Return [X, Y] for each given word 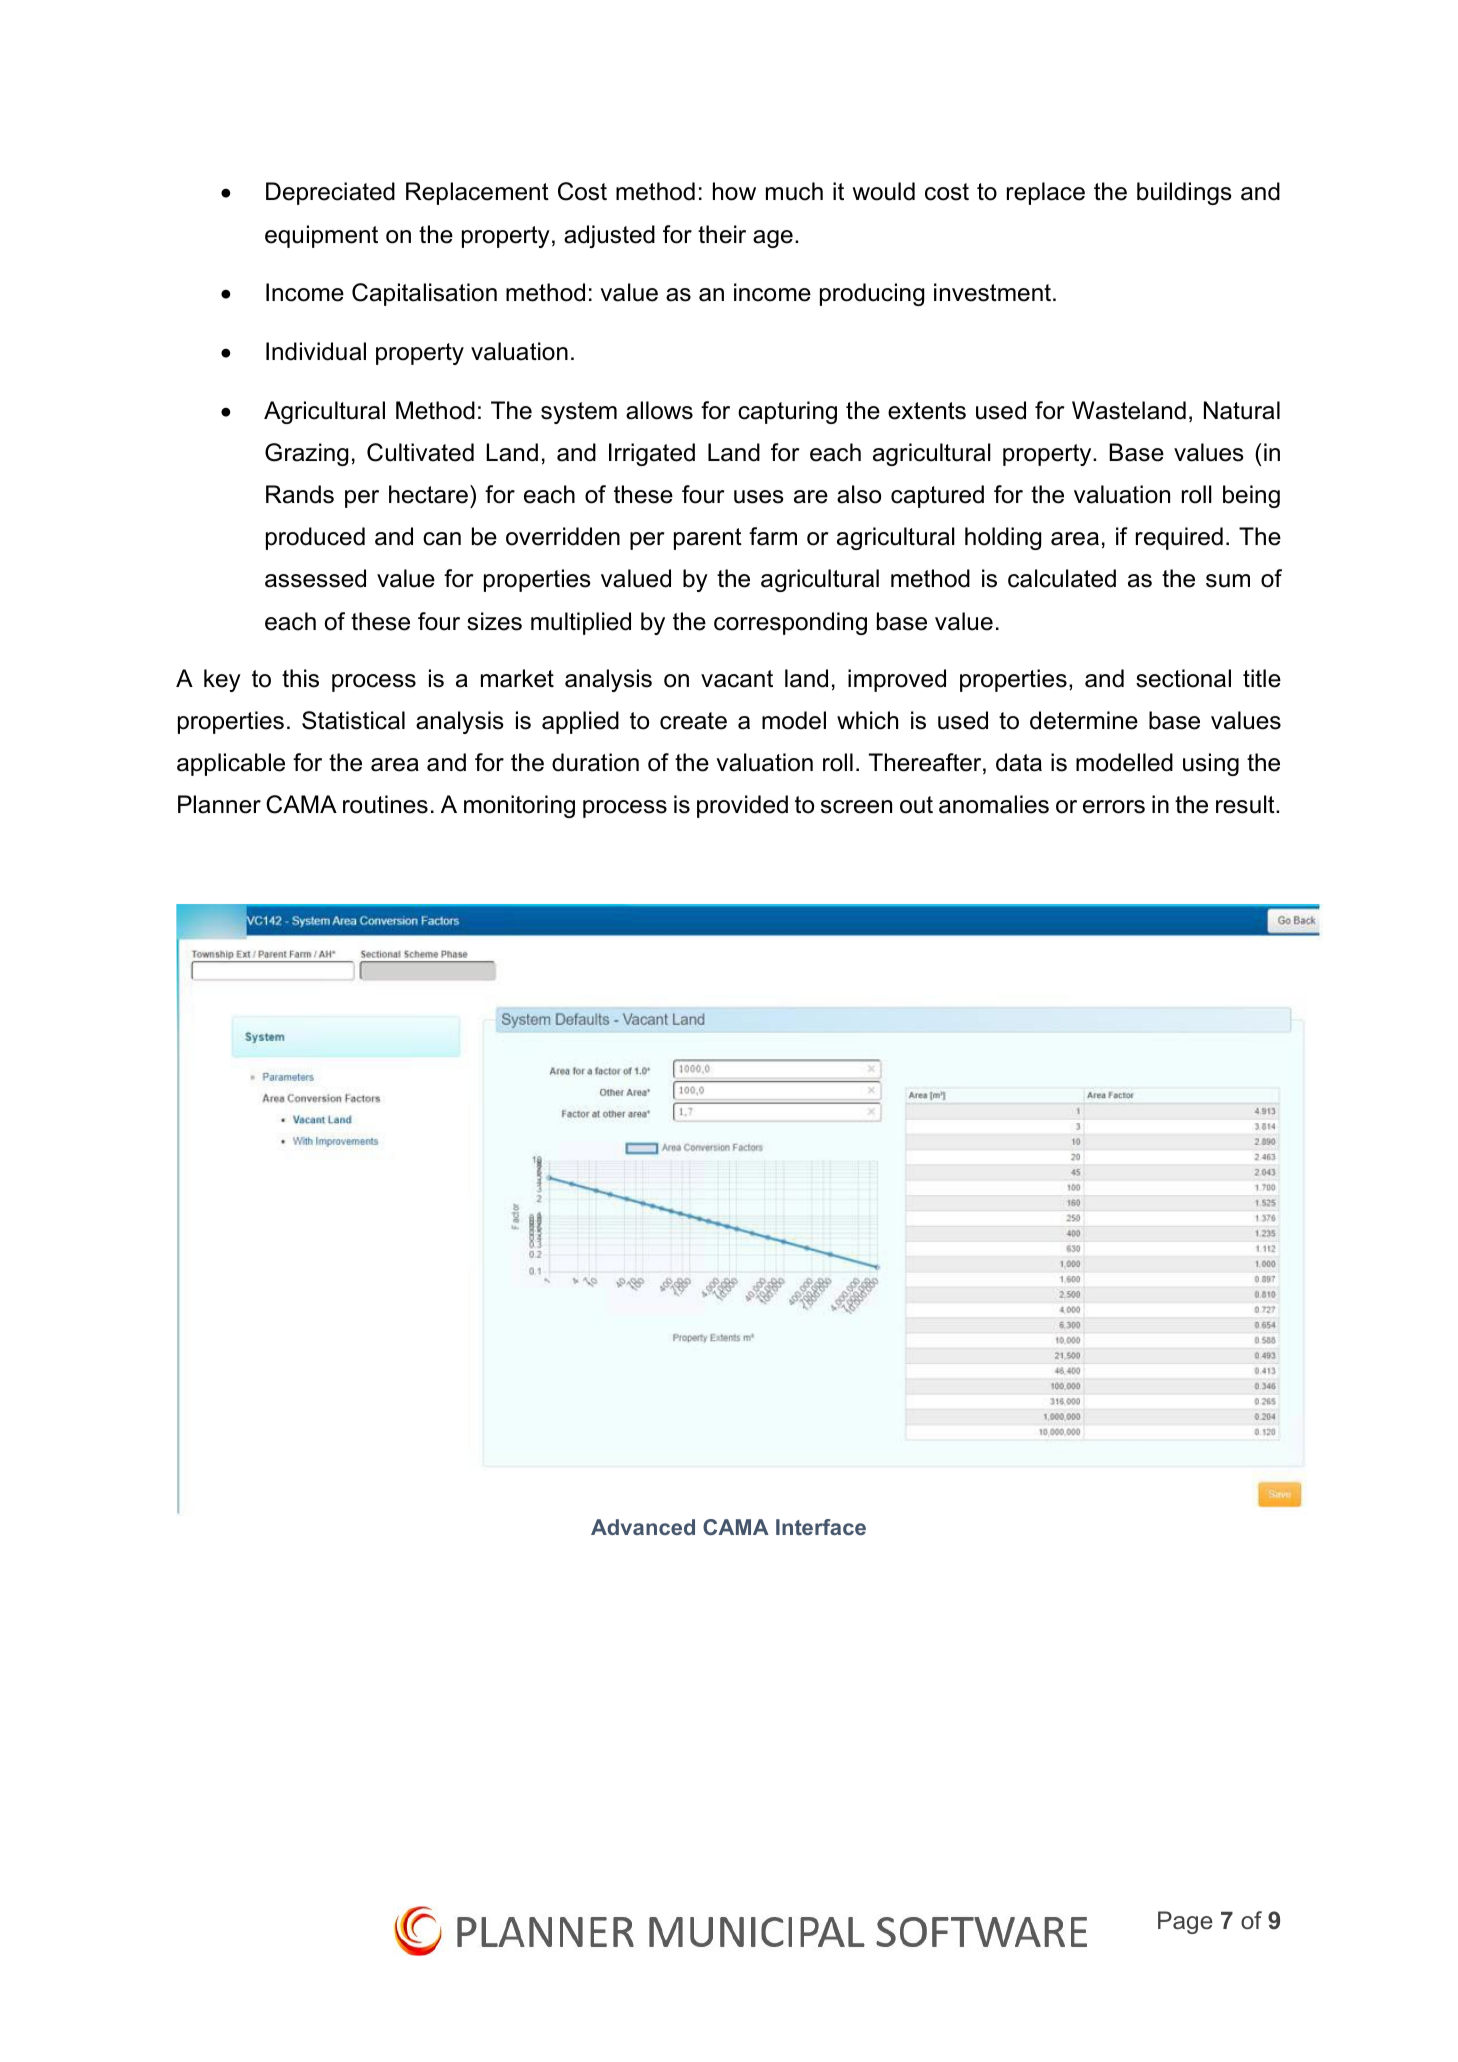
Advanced [643, 1527]
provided [742, 806]
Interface [821, 1527]
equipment [321, 236]
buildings [1184, 193]
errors [1114, 807]
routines [385, 804]
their [722, 234]
